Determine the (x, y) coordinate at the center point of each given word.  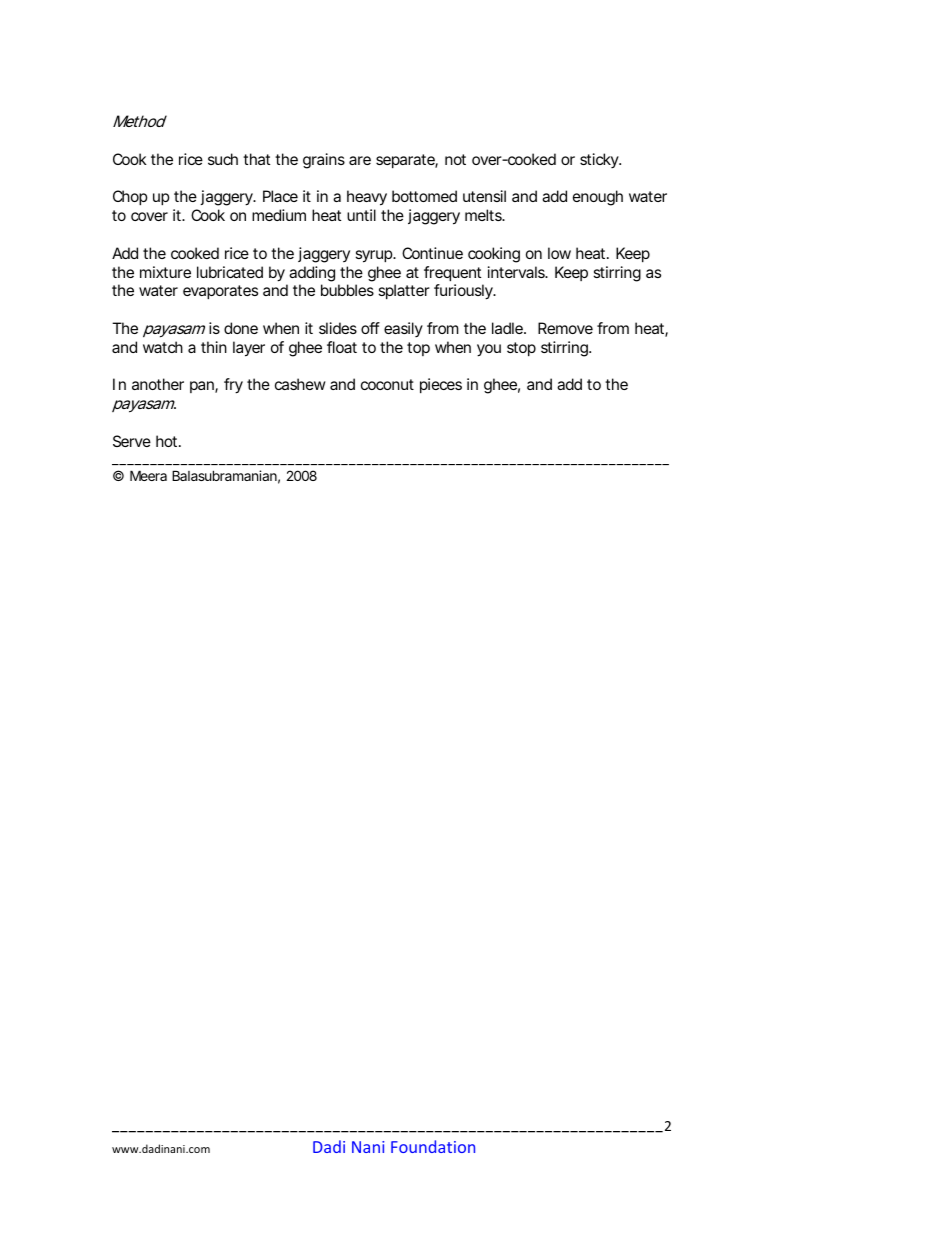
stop (521, 349)
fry (233, 386)
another (158, 384)
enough (598, 198)
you (489, 350)
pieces (441, 385)
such (223, 159)
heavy (367, 198)
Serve (132, 441)
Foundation (433, 1146)
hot (168, 441)
